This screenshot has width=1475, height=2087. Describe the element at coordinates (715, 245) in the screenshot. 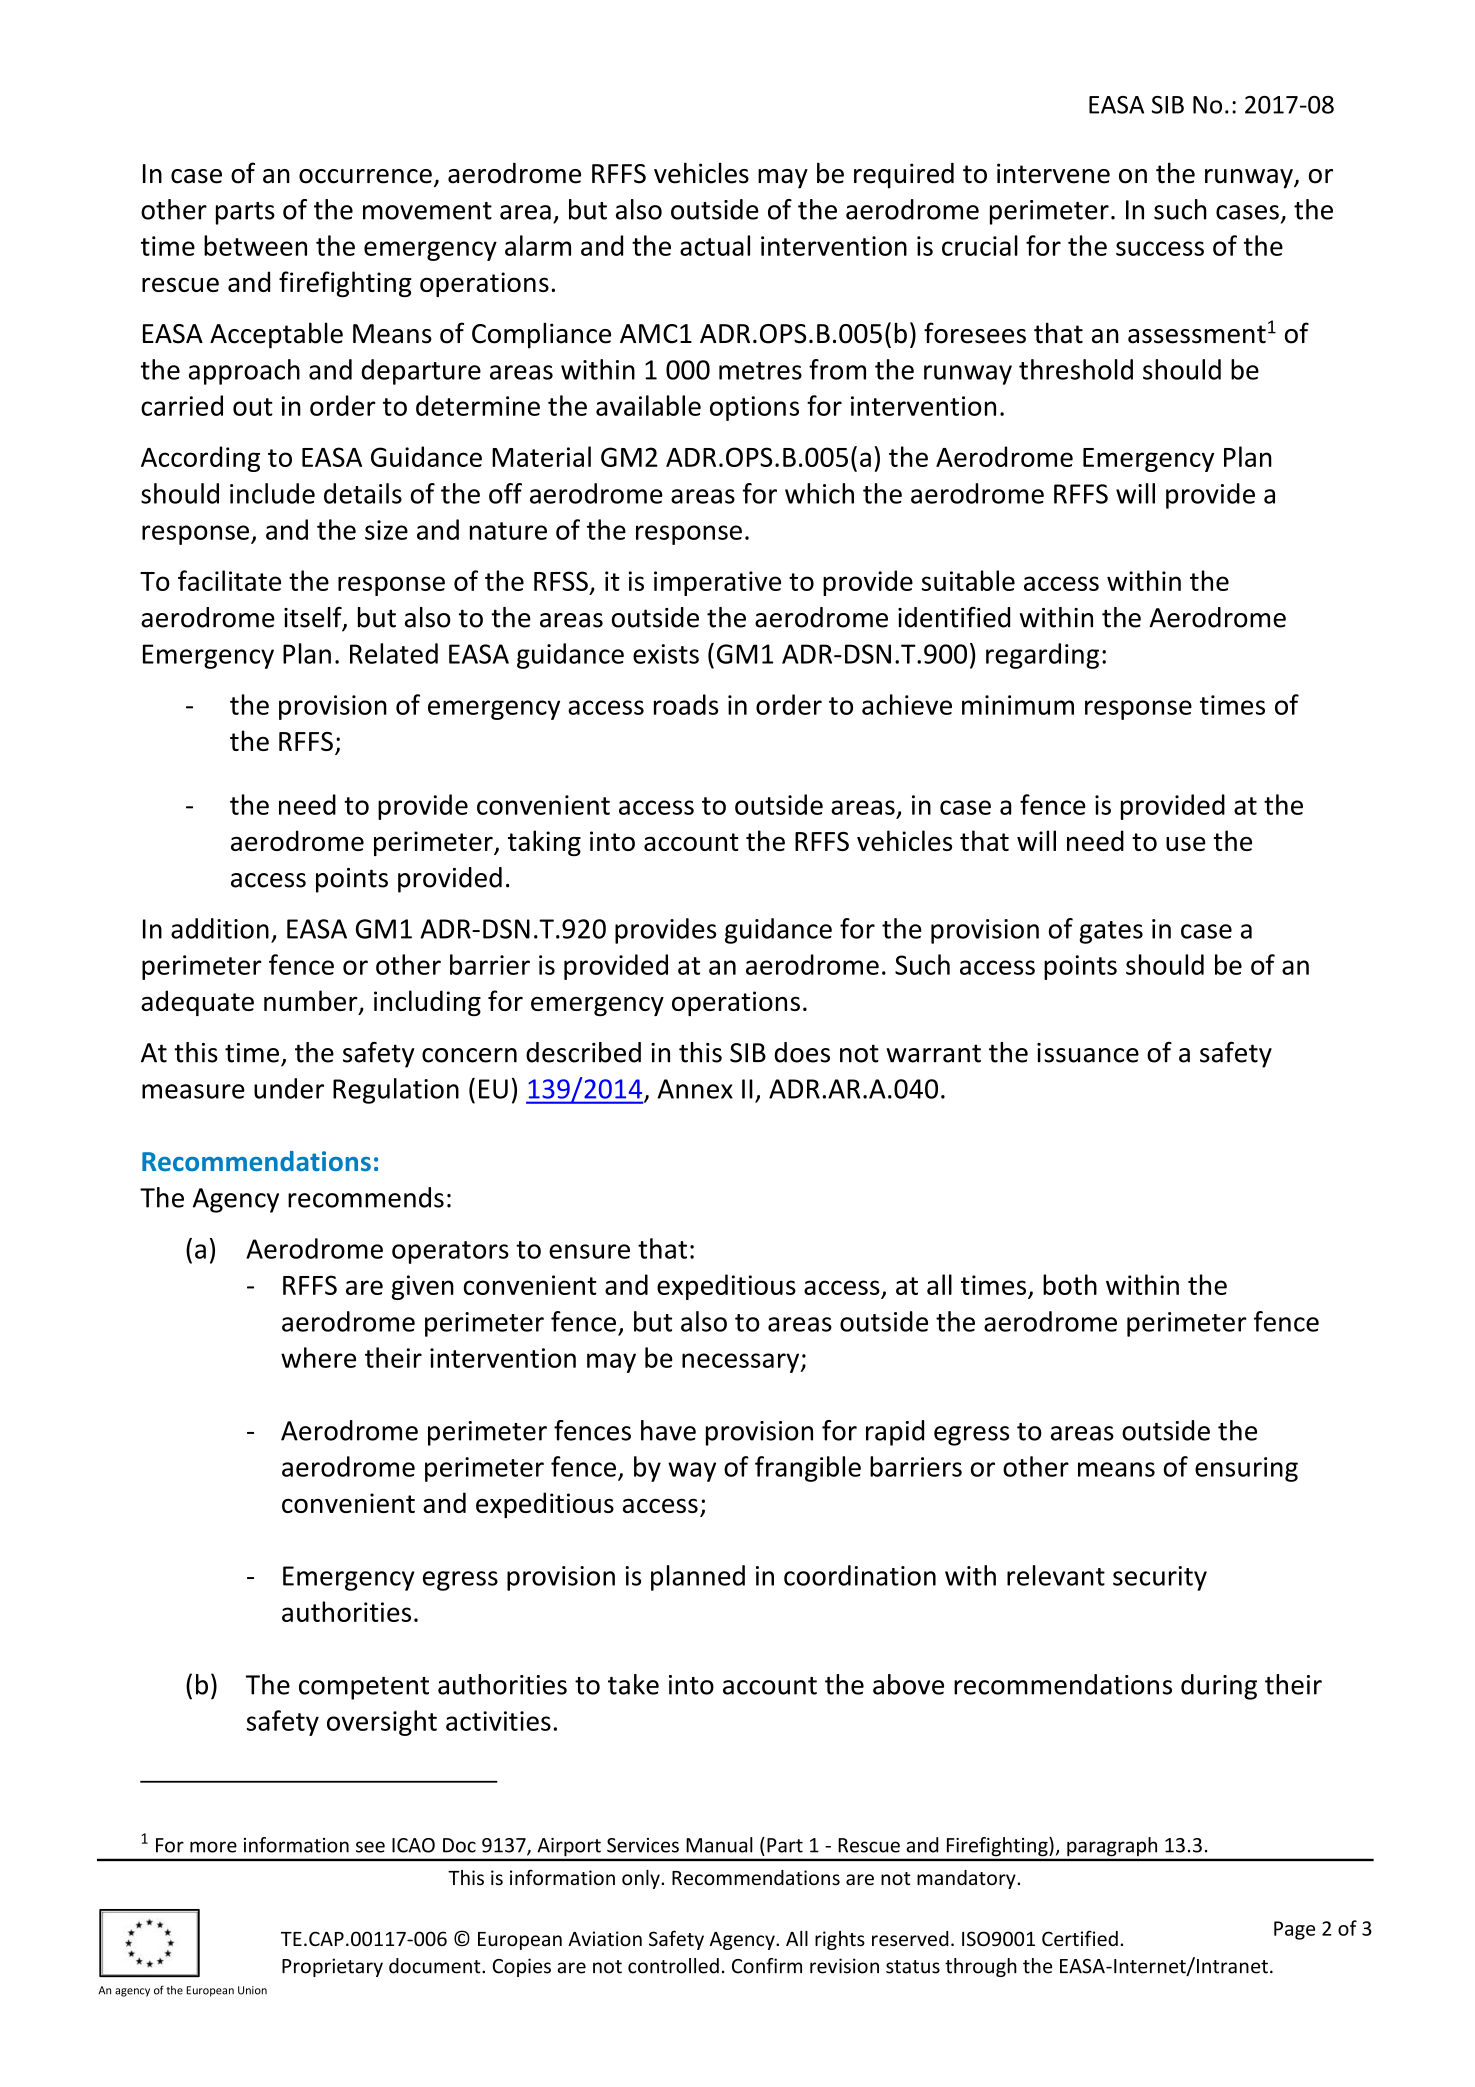

I see `actual` at that location.
